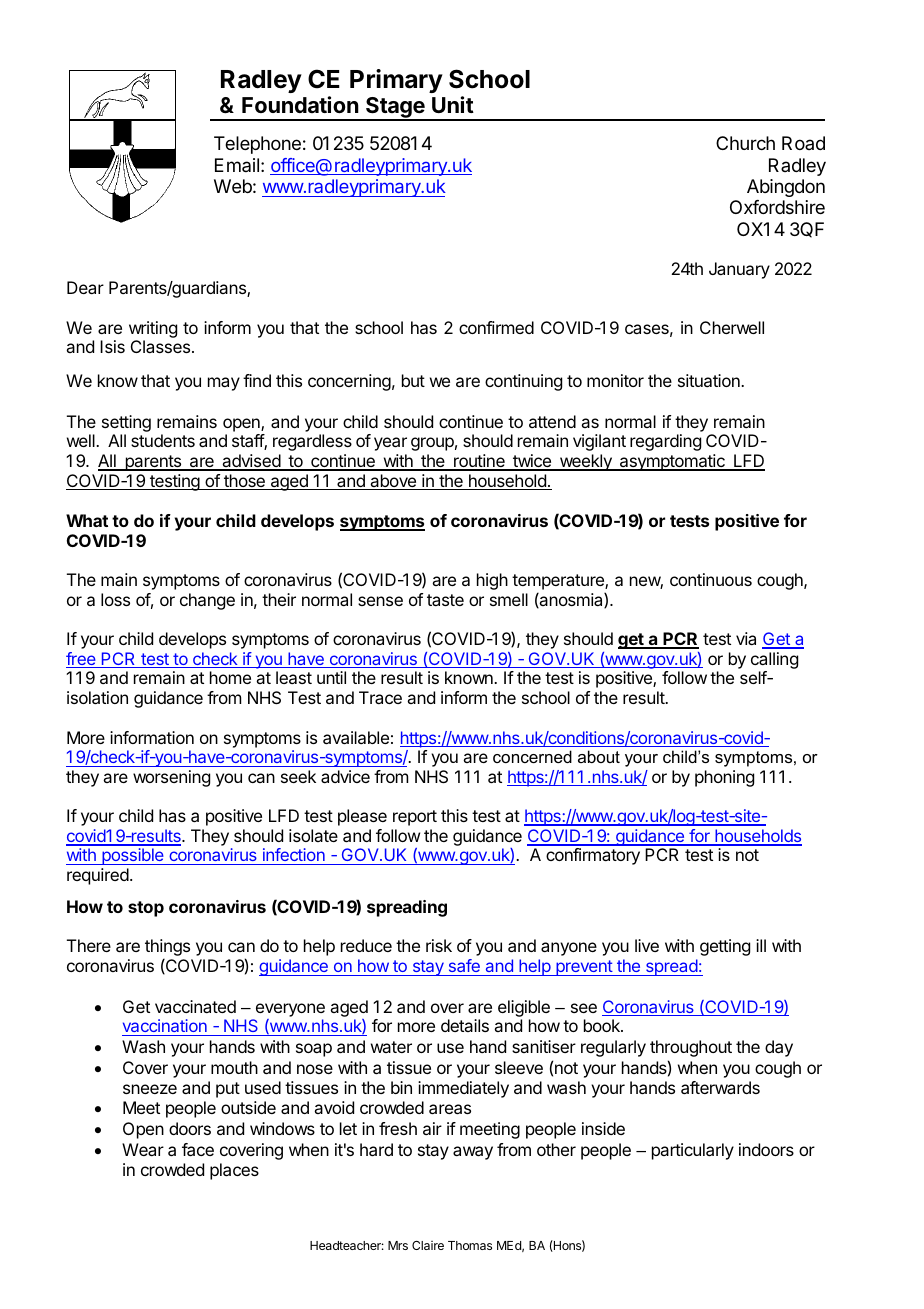 The height and width of the document is (1309, 924). What do you see at coordinates (453, 104) in the document?
I see `Unit` at bounding box center [453, 104].
